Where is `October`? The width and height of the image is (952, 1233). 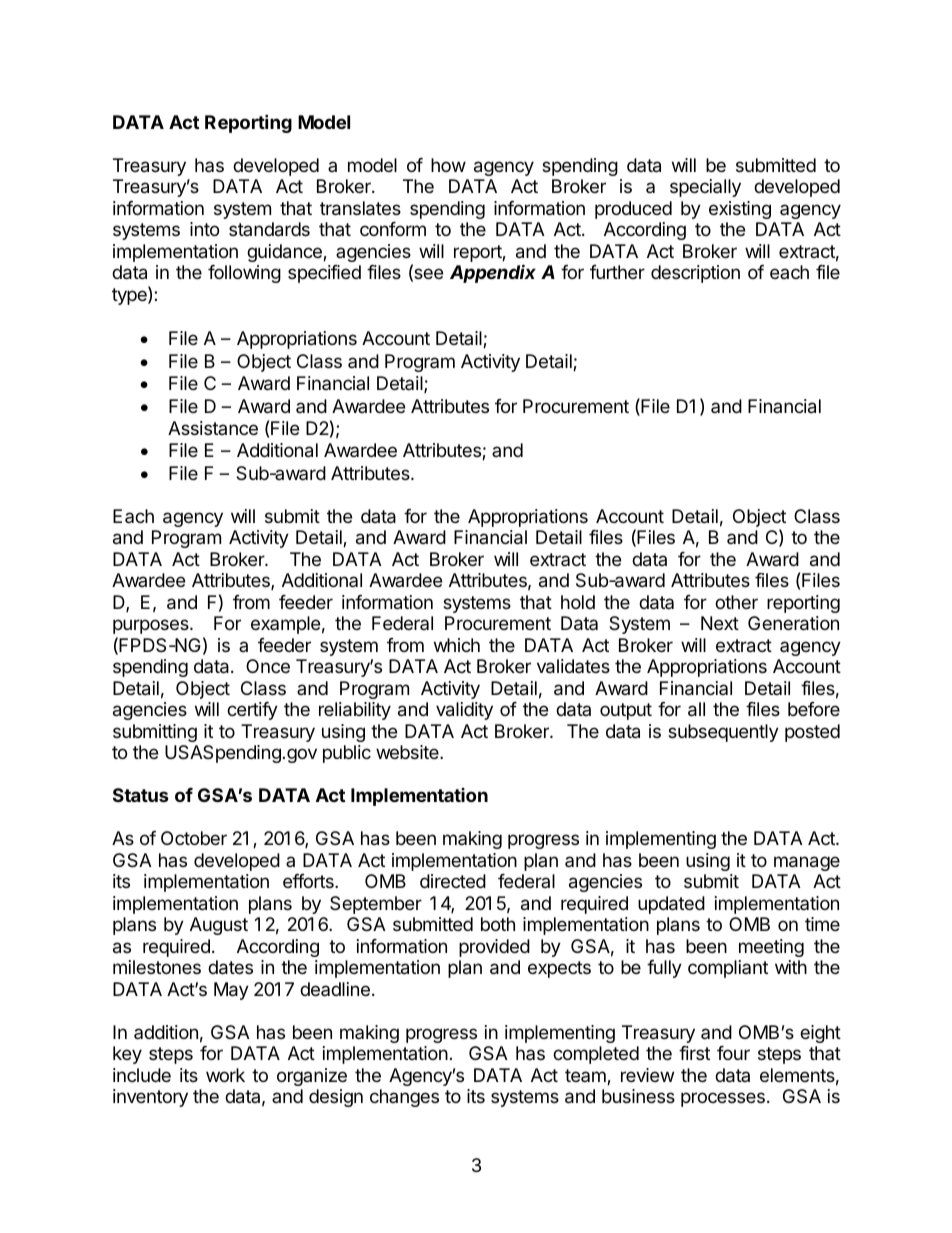 October is located at coordinates (194, 838).
